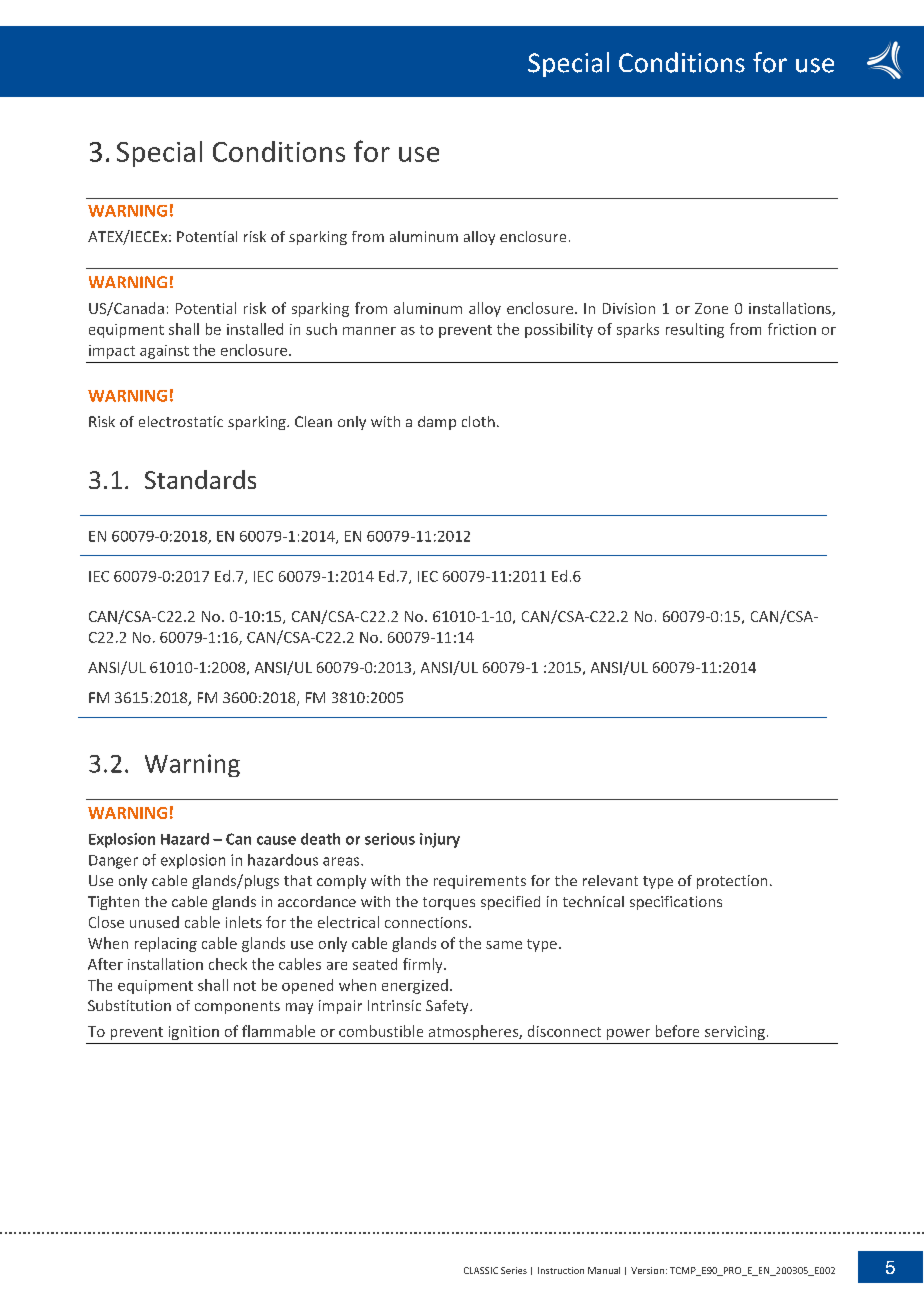 The image size is (924, 1308). I want to click on Standards, so click(200, 479).
